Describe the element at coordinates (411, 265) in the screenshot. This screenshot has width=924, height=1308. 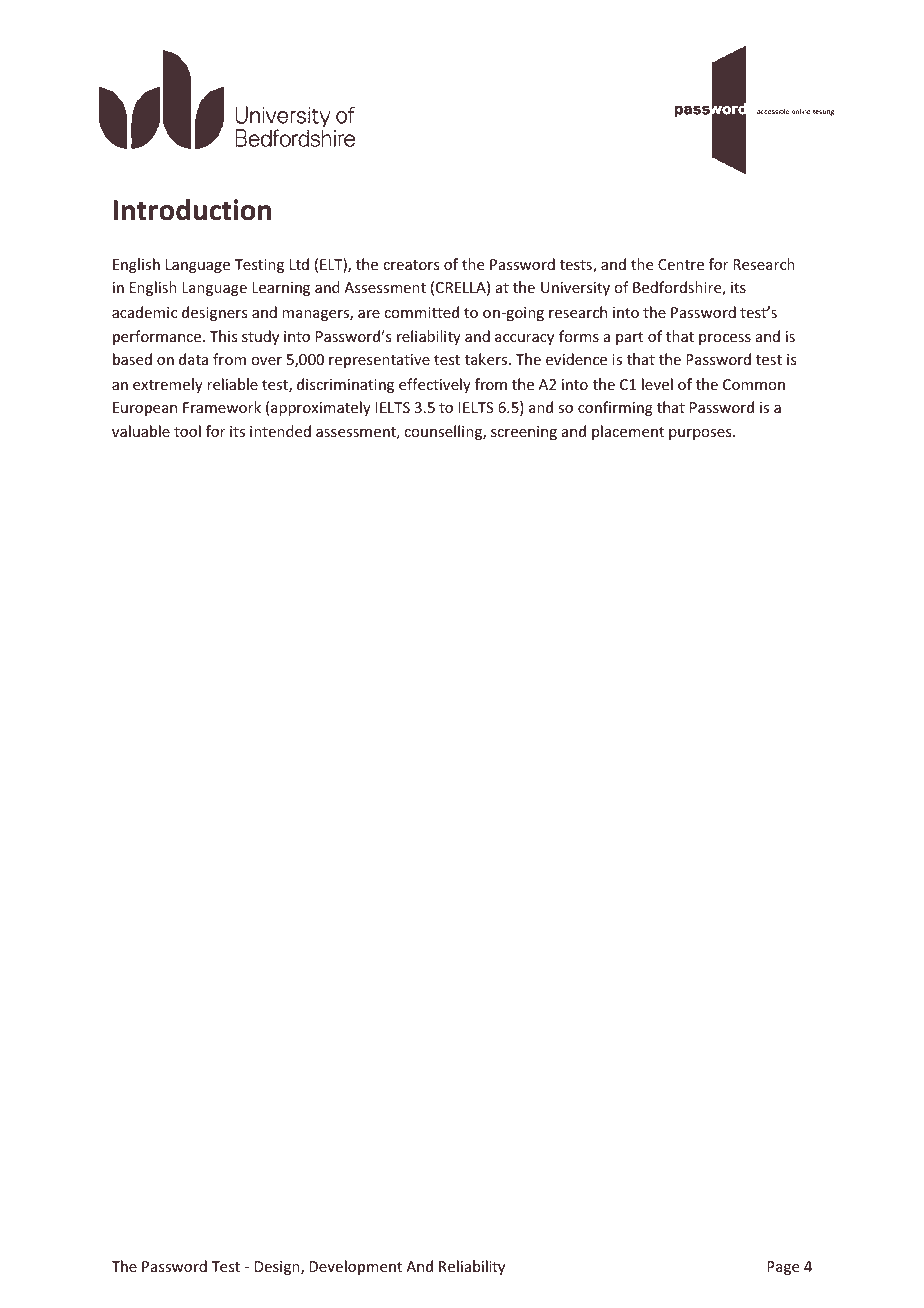
I see `creators` at that location.
